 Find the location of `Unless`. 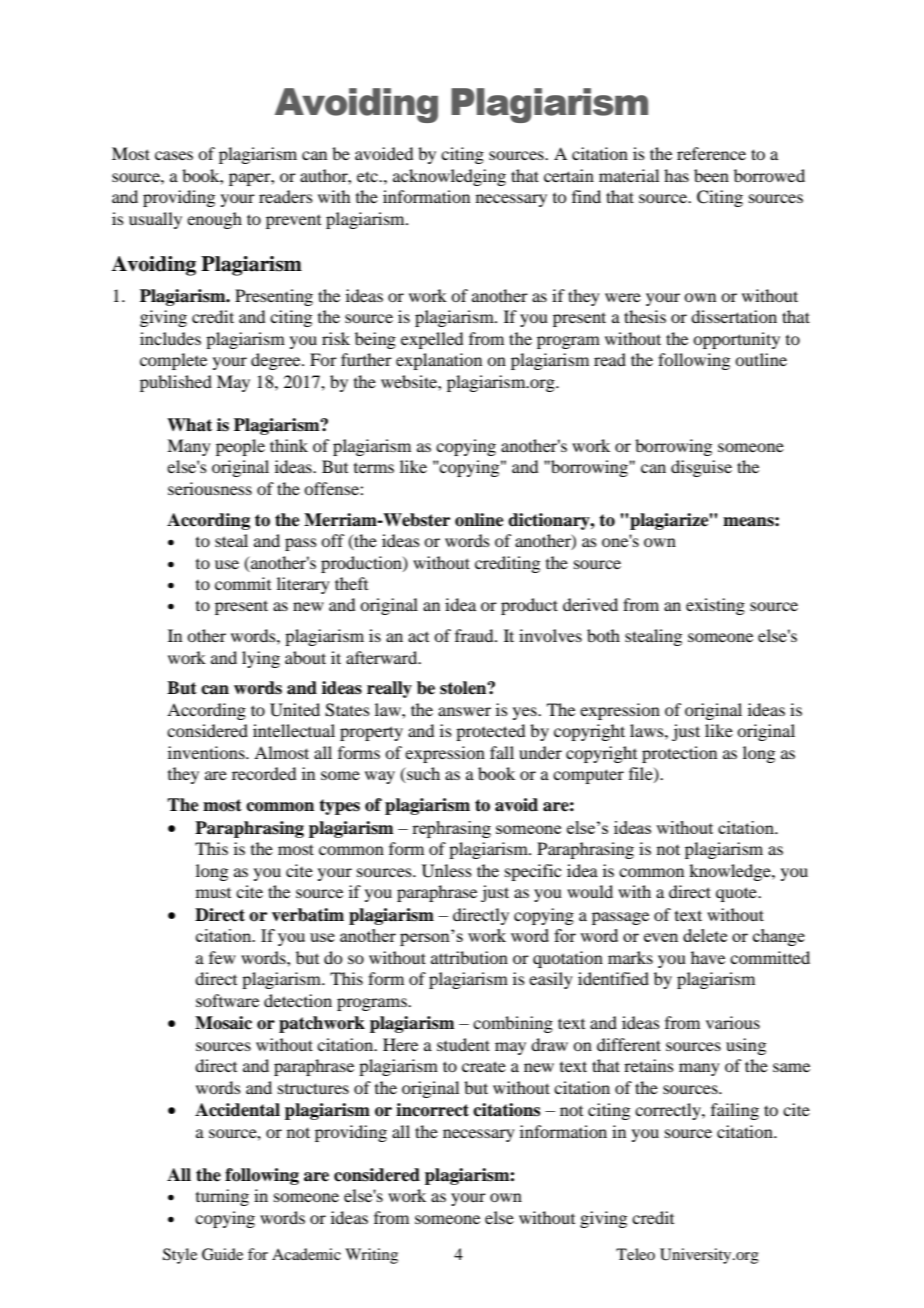

Unless is located at coordinates (447, 871).
